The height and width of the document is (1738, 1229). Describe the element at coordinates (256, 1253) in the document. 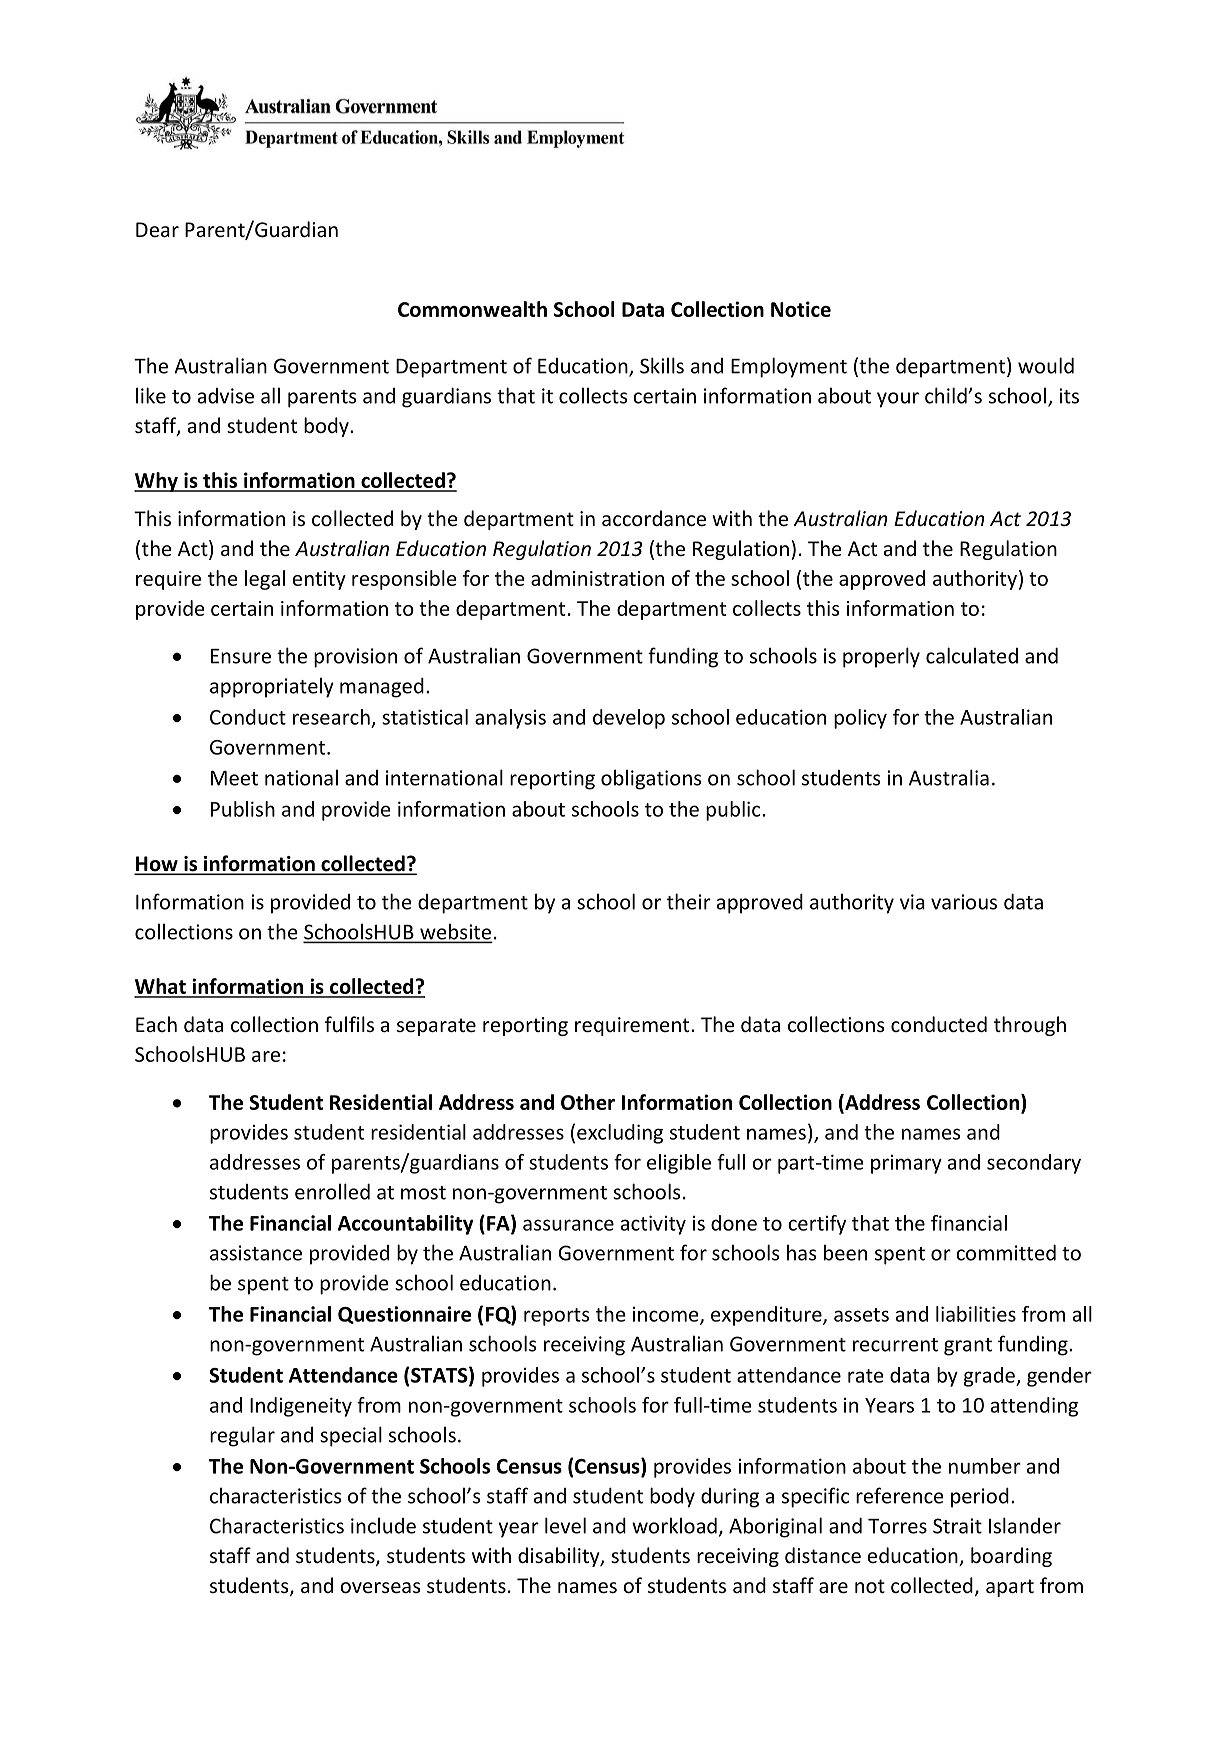

I see `assistance` at that location.
